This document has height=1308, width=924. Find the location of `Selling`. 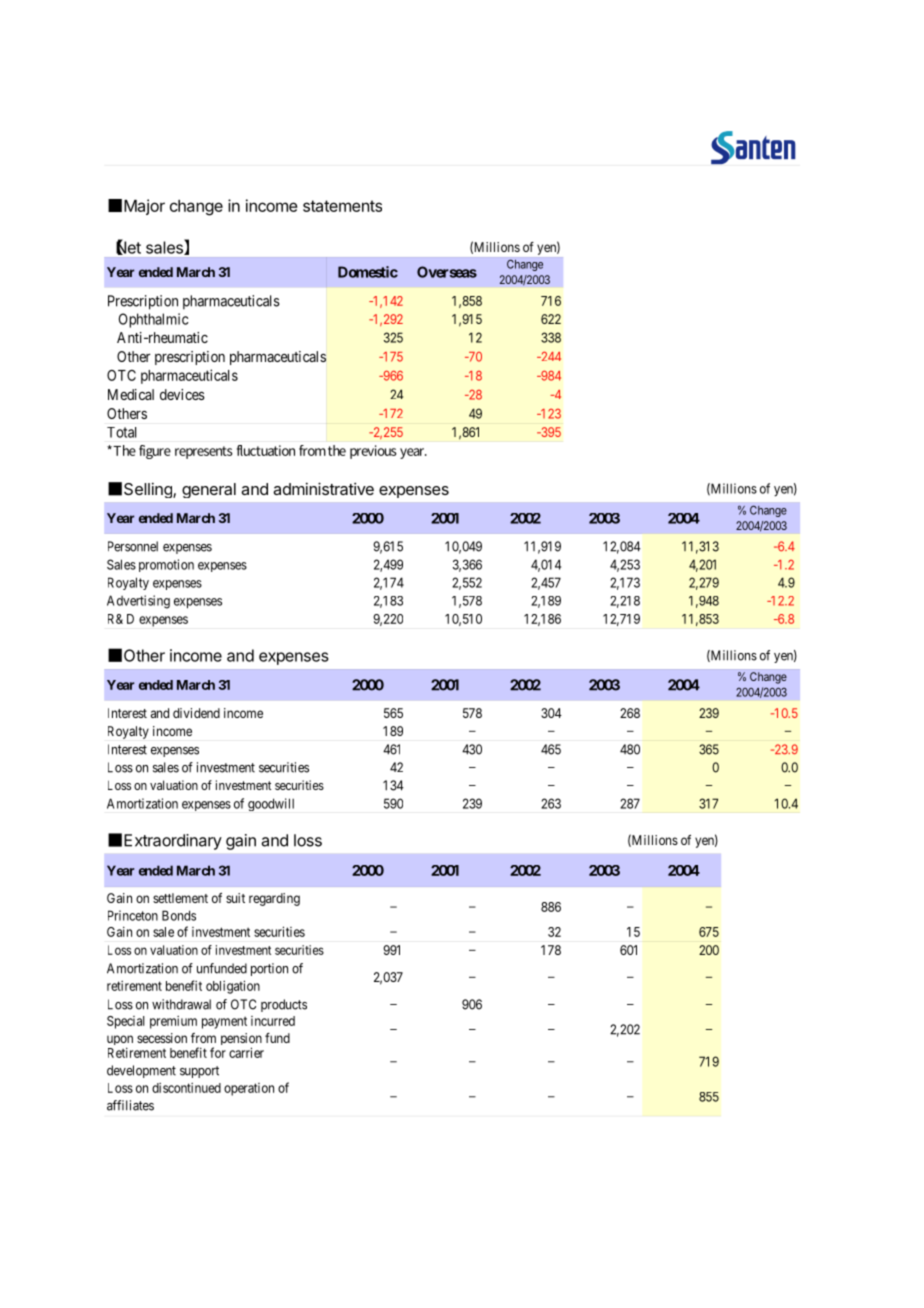

Selling is located at coordinates (149, 490).
